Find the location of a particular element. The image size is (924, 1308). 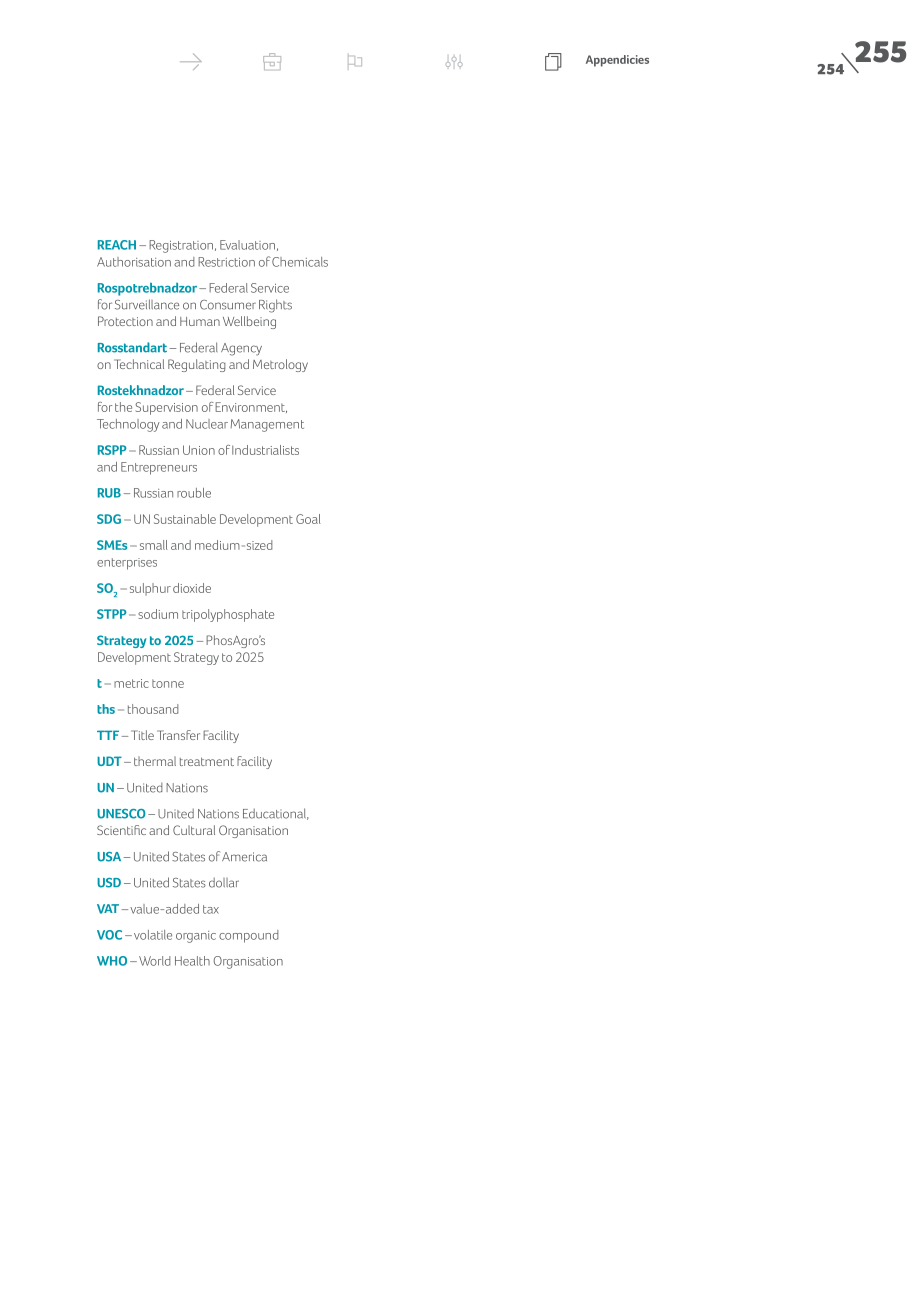

Authorisation is located at coordinates (134, 262).
